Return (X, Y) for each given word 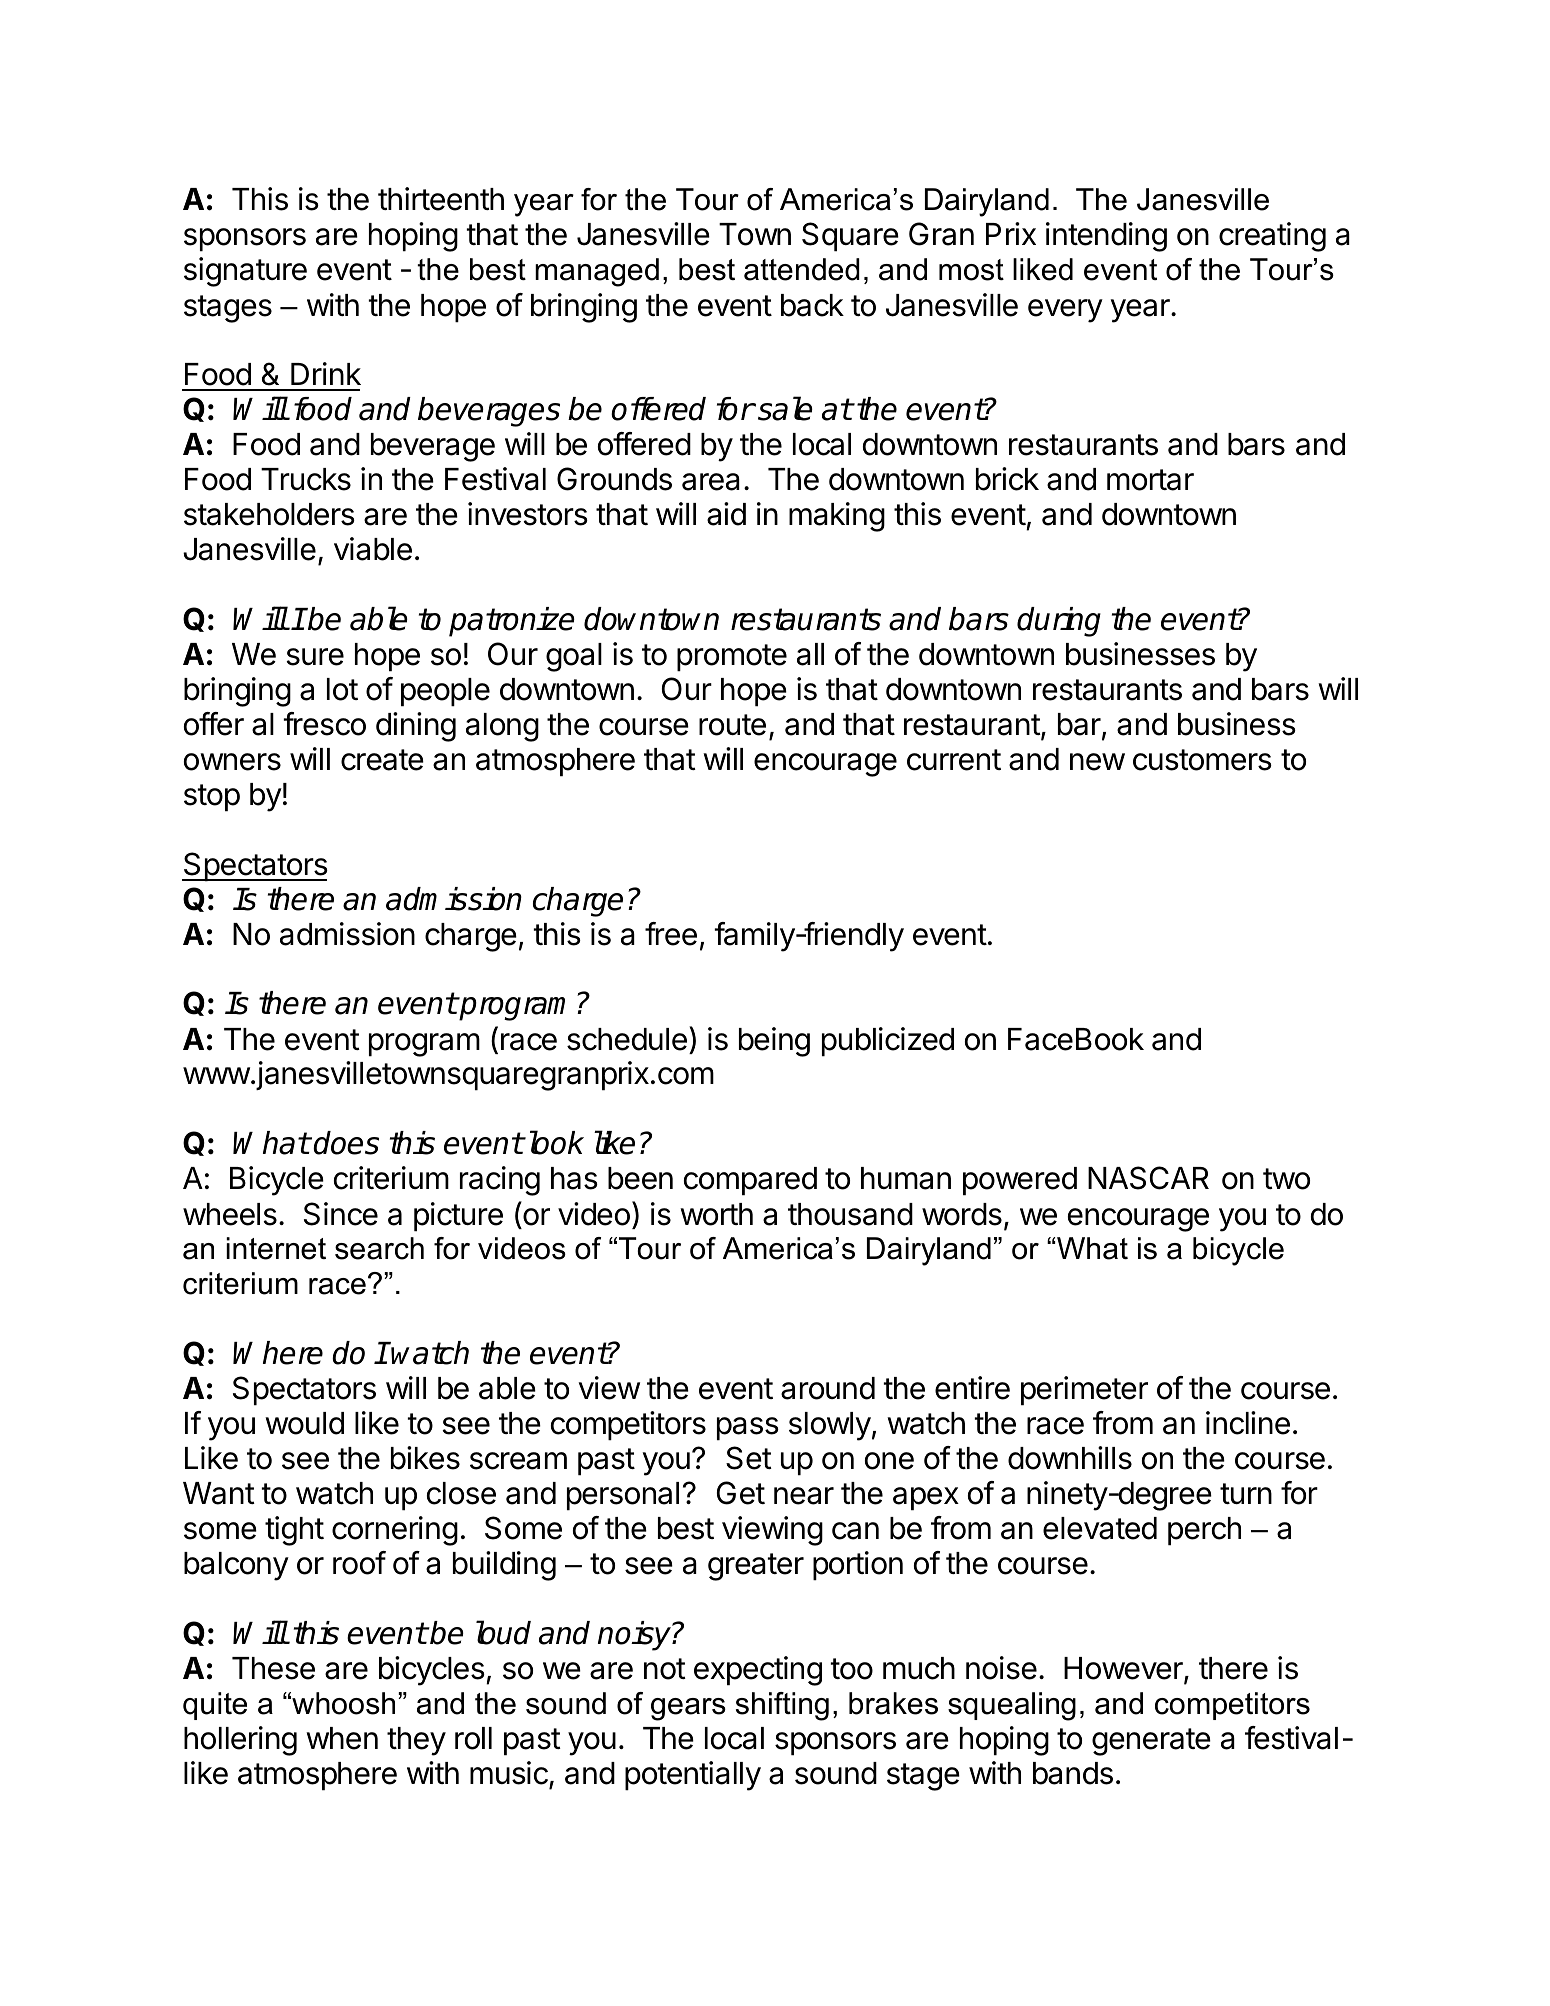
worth (716, 1214)
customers (1202, 760)
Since (341, 1214)
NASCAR (1148, 1178)
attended (802, 269)
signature (245, 272)
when (342, 1738)
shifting (782, 1706)
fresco (324, 724)
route (732, 725)
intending (1106, 237)
